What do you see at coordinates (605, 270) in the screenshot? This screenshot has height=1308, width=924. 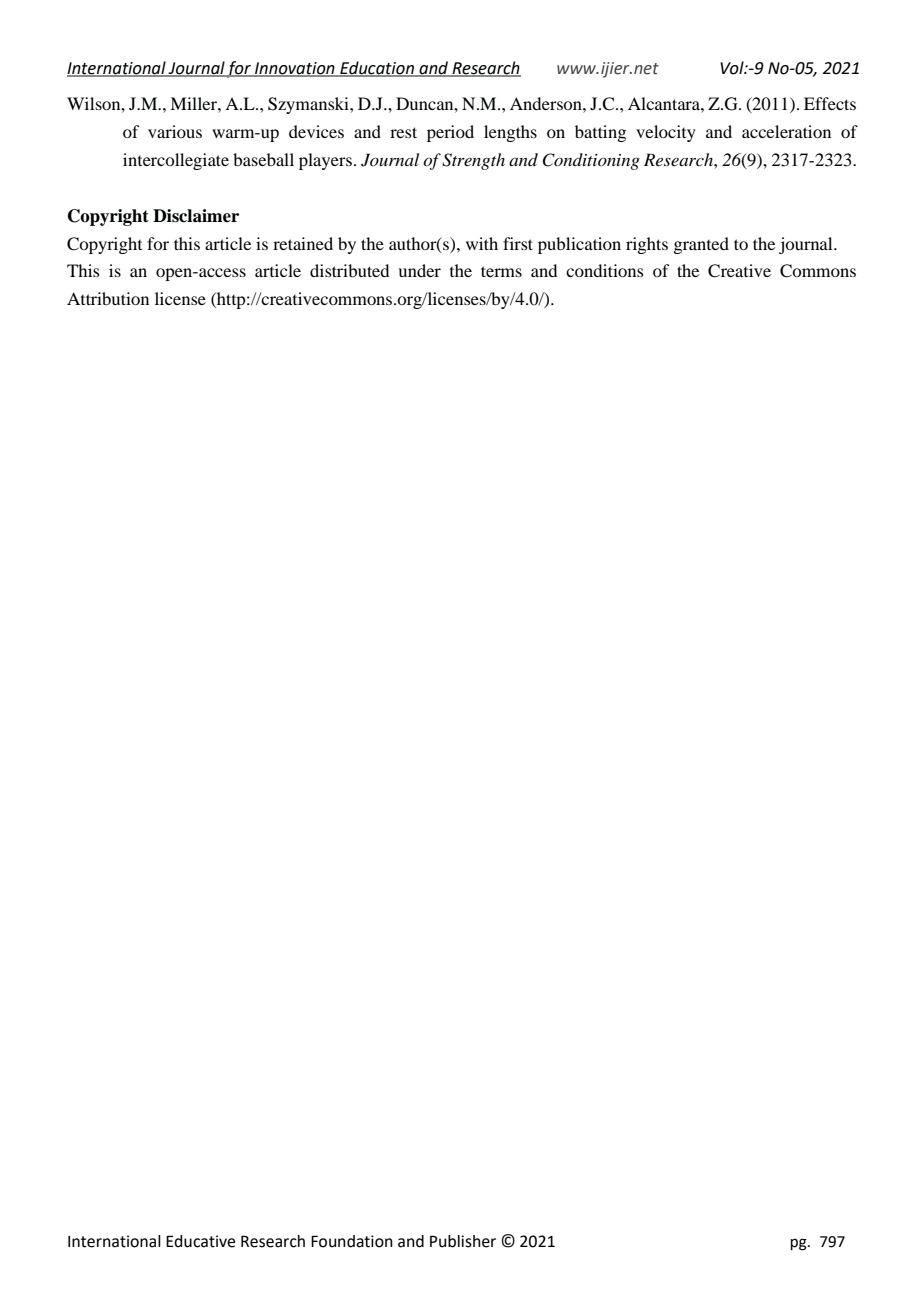 I see `conditions` at bounding box center [605, 270].
